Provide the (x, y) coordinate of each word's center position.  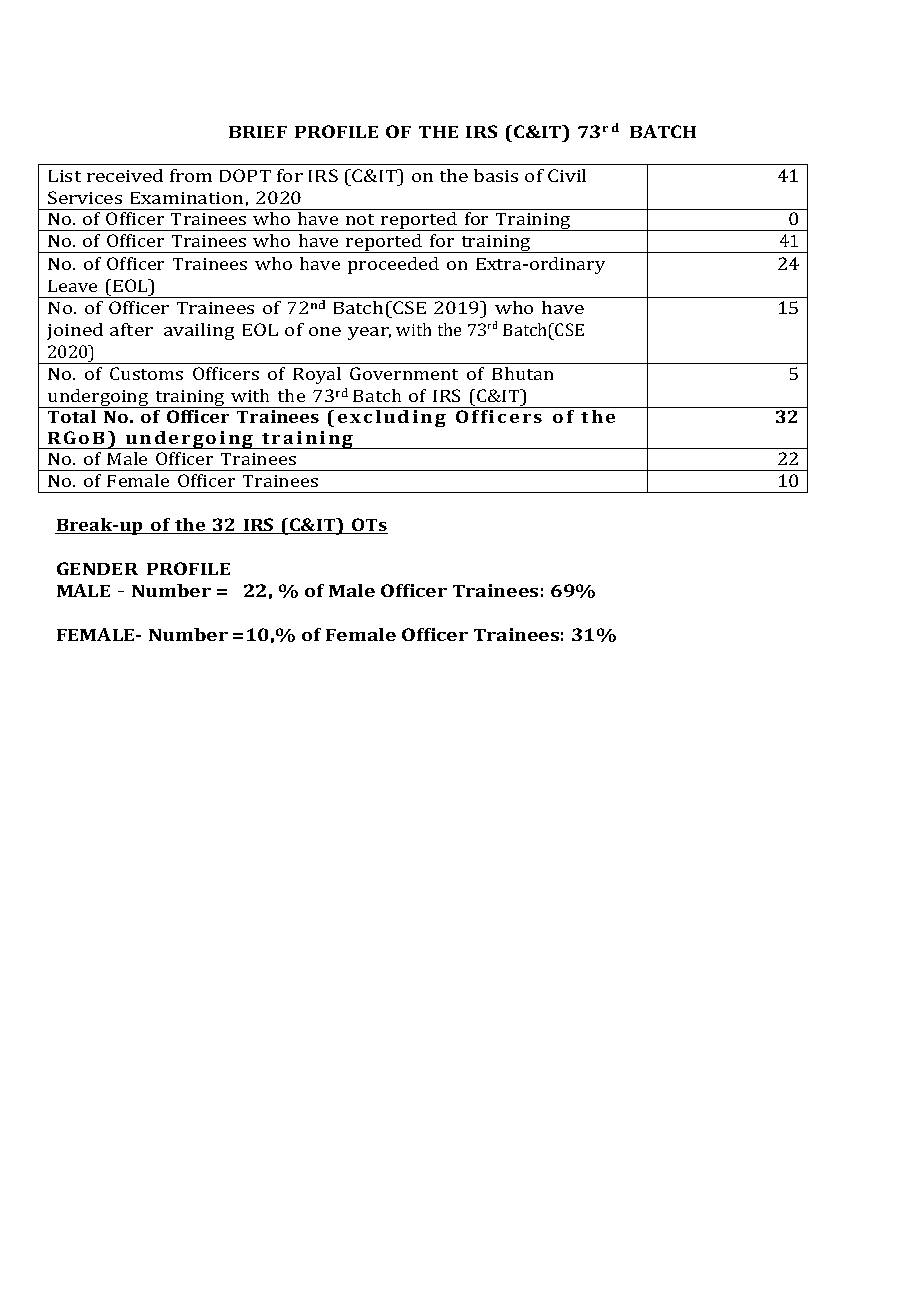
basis (496, 175)
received (125, 175)
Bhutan (522, 373)
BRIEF (258, 132)
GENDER (97, 568)
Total (72, 416)
